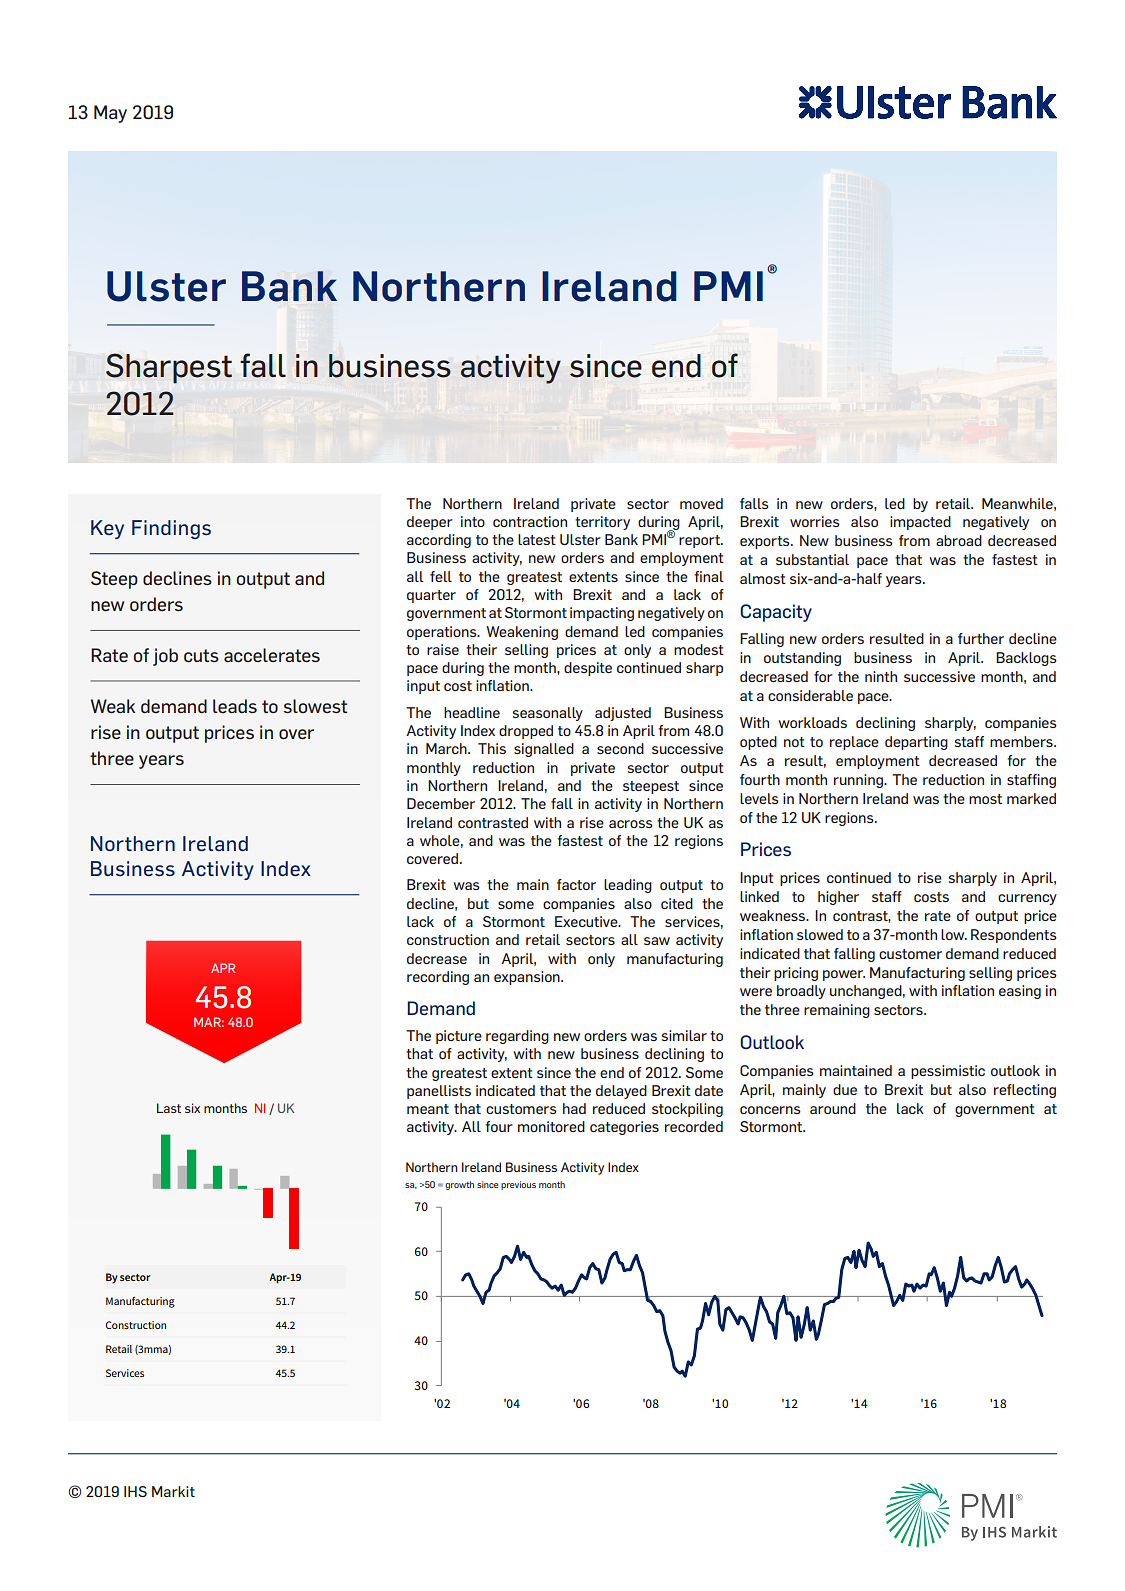 This page has height=1591, width=1125. I want to click on running, so click(859, 781).
